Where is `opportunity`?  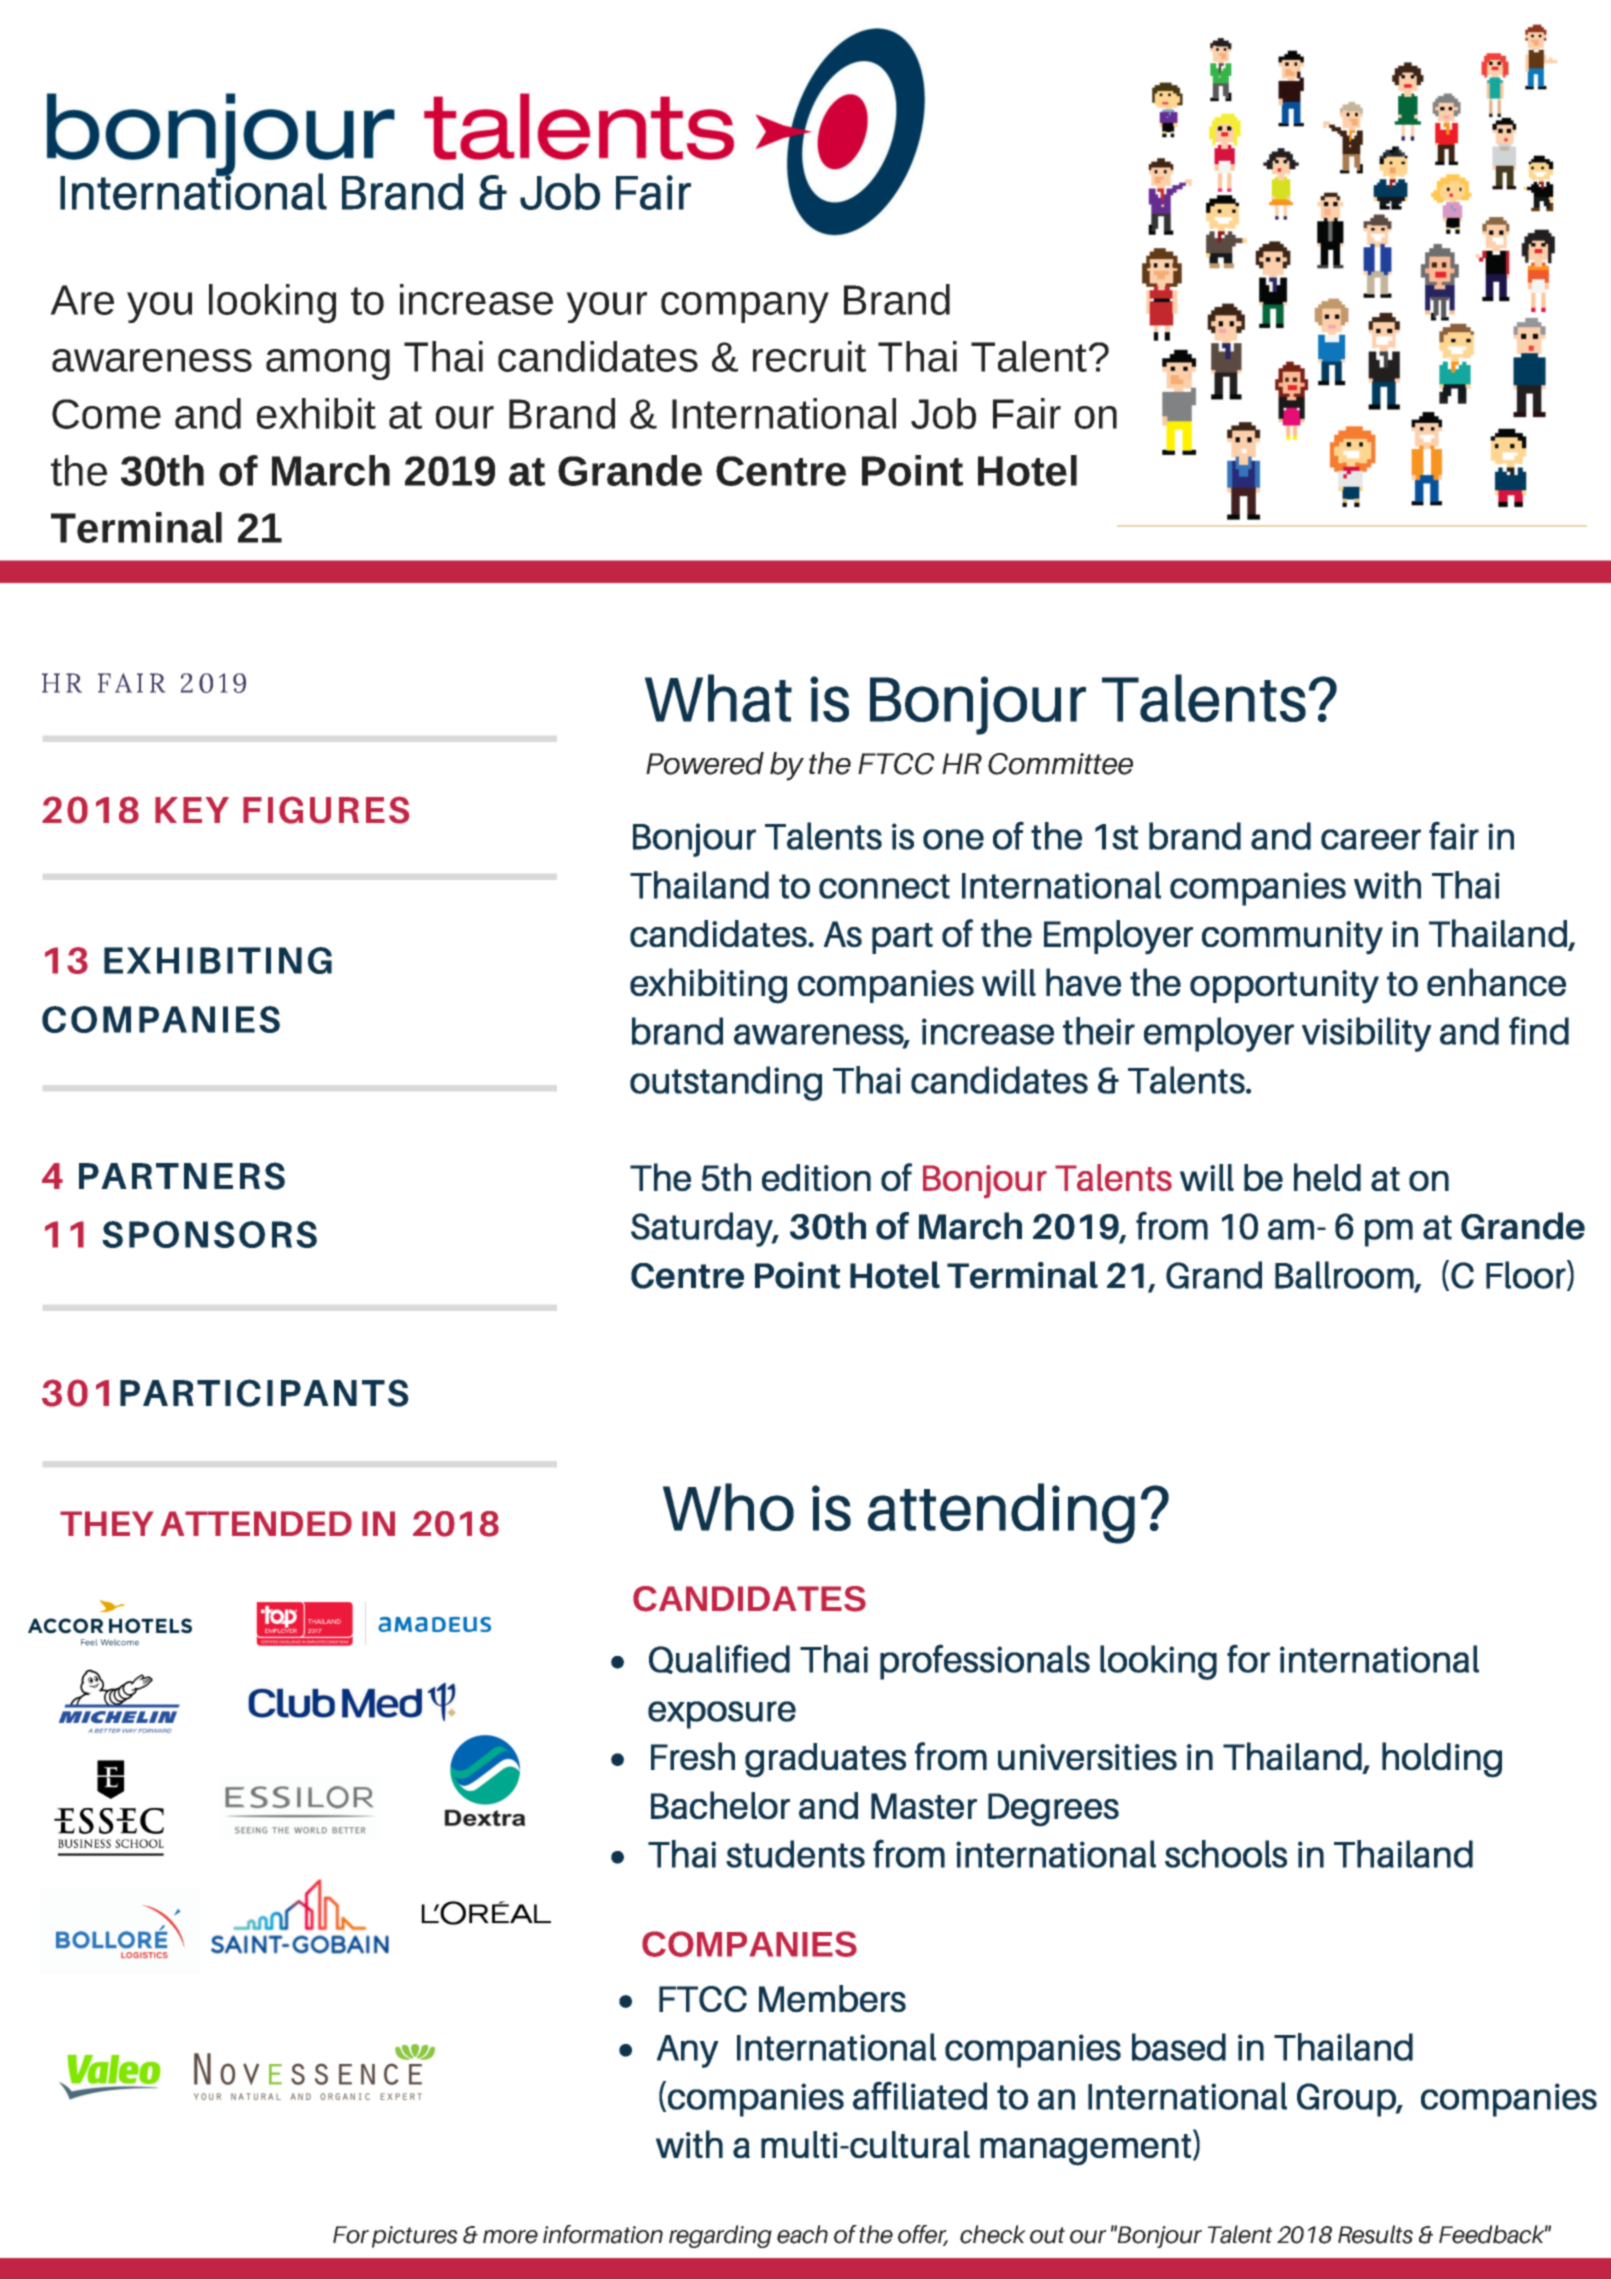 opportunity is located at coordinates (1284, 987).
